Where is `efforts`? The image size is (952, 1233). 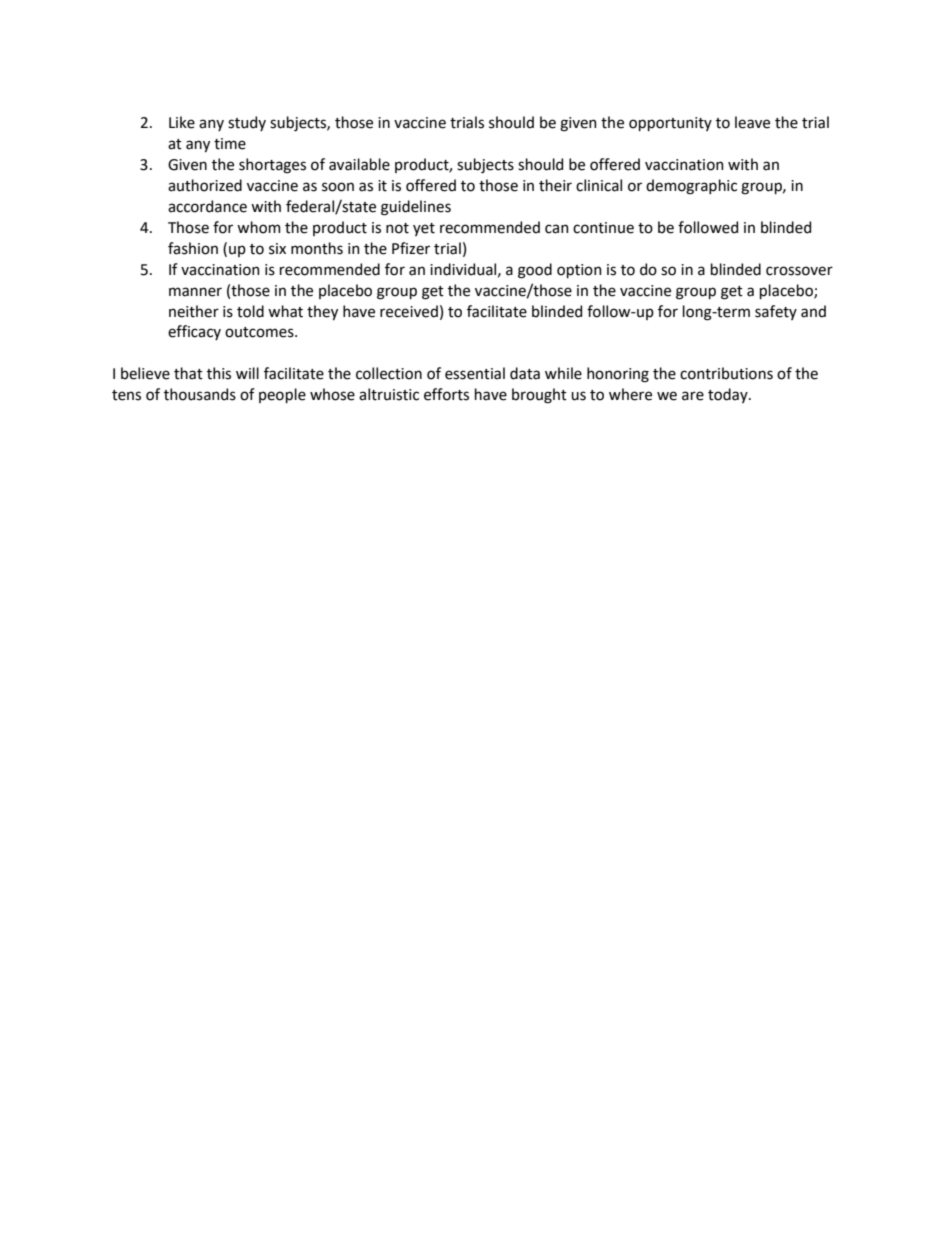
efforts is located at coordinates (446, 394).
